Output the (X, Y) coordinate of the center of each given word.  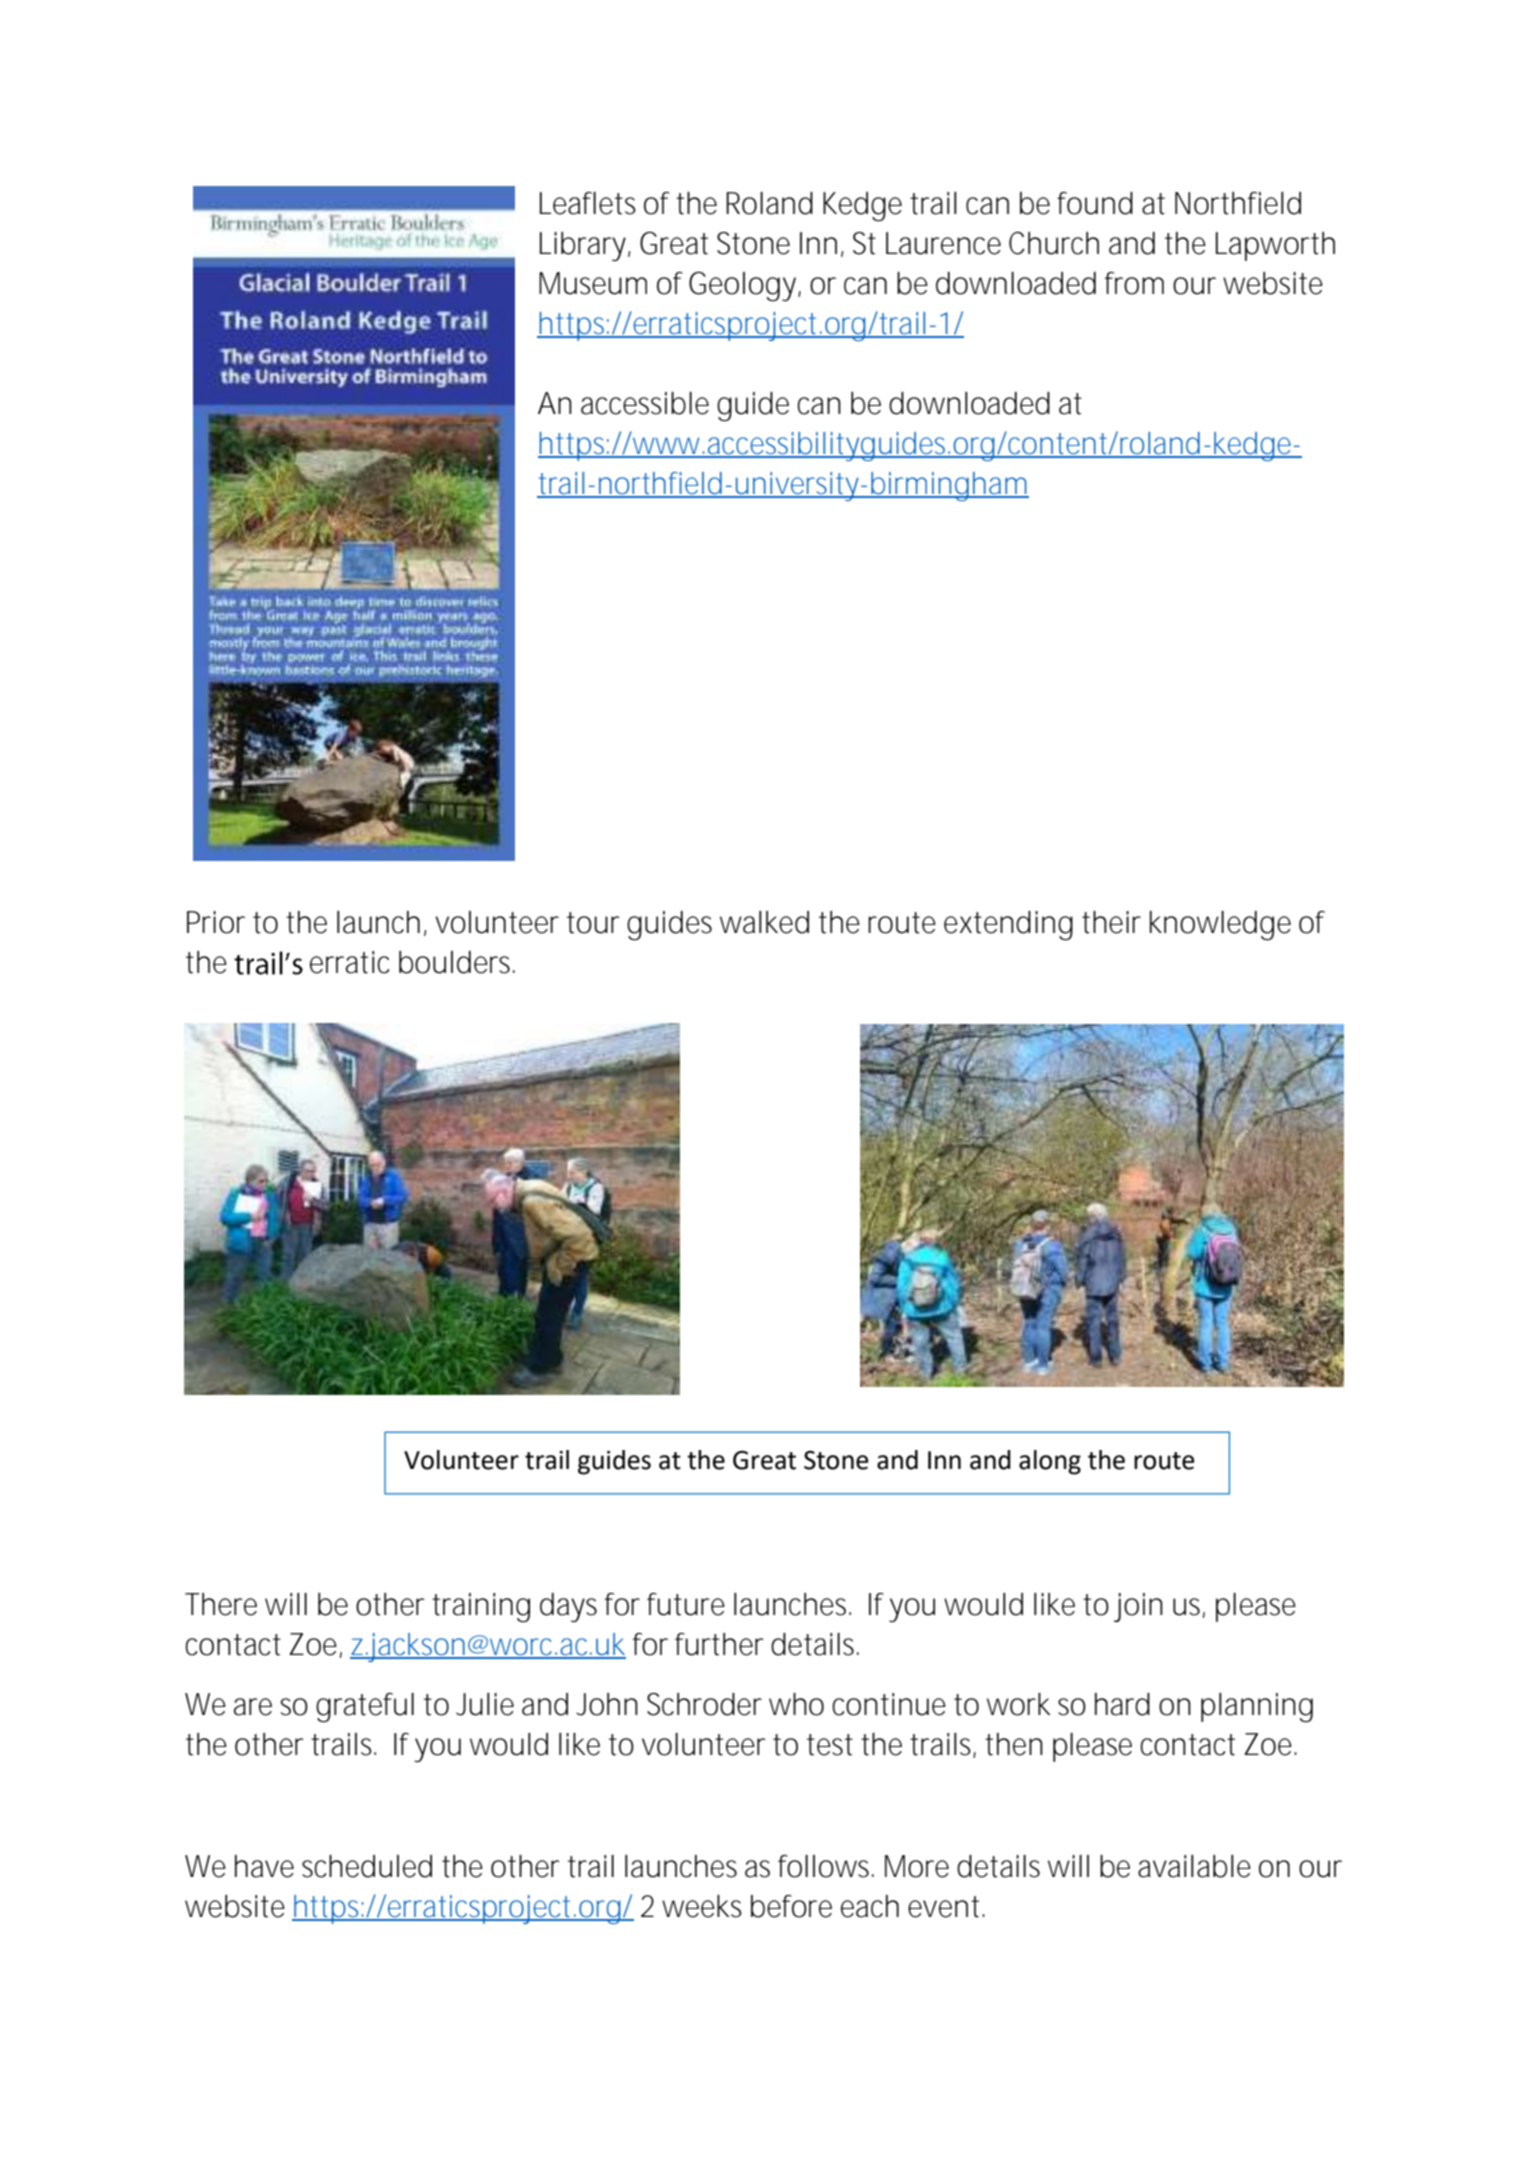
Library (584, 246)
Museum (593, 283)
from (1134, 283)
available (1194, 1866)
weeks (702, 1906)
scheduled (367, 1866)
